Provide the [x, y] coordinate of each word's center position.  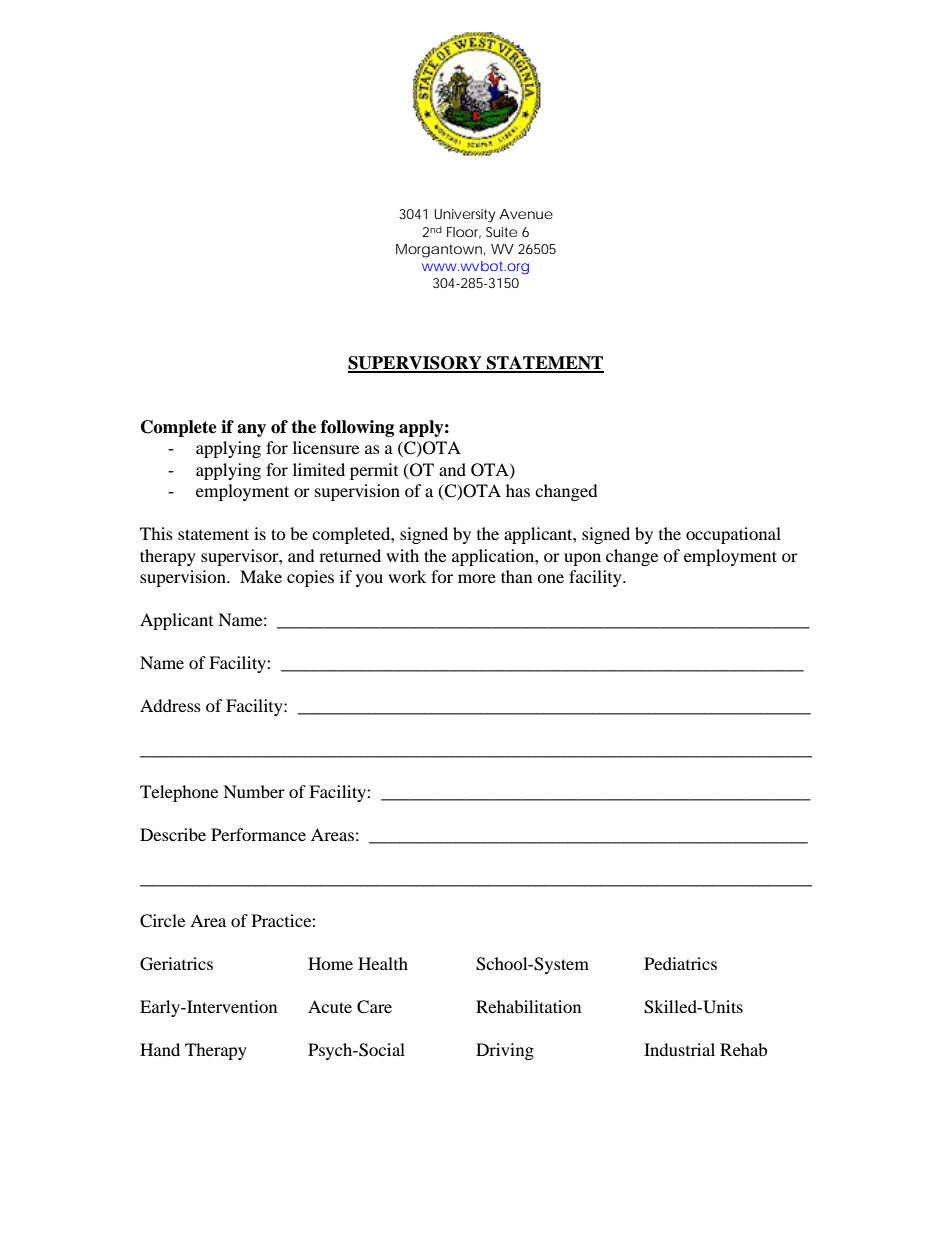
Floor [464, 233]
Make [261, 576]
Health [383, 963]
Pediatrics [680, 963]
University [464, 216]
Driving [505, 1051]
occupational [733, 535]
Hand [160, 1049]
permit [374, 471]
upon [582, 559]
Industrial [679, 1049]
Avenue [526, 214]
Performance [258, 834]
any [251, 430]
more [477, 578]
